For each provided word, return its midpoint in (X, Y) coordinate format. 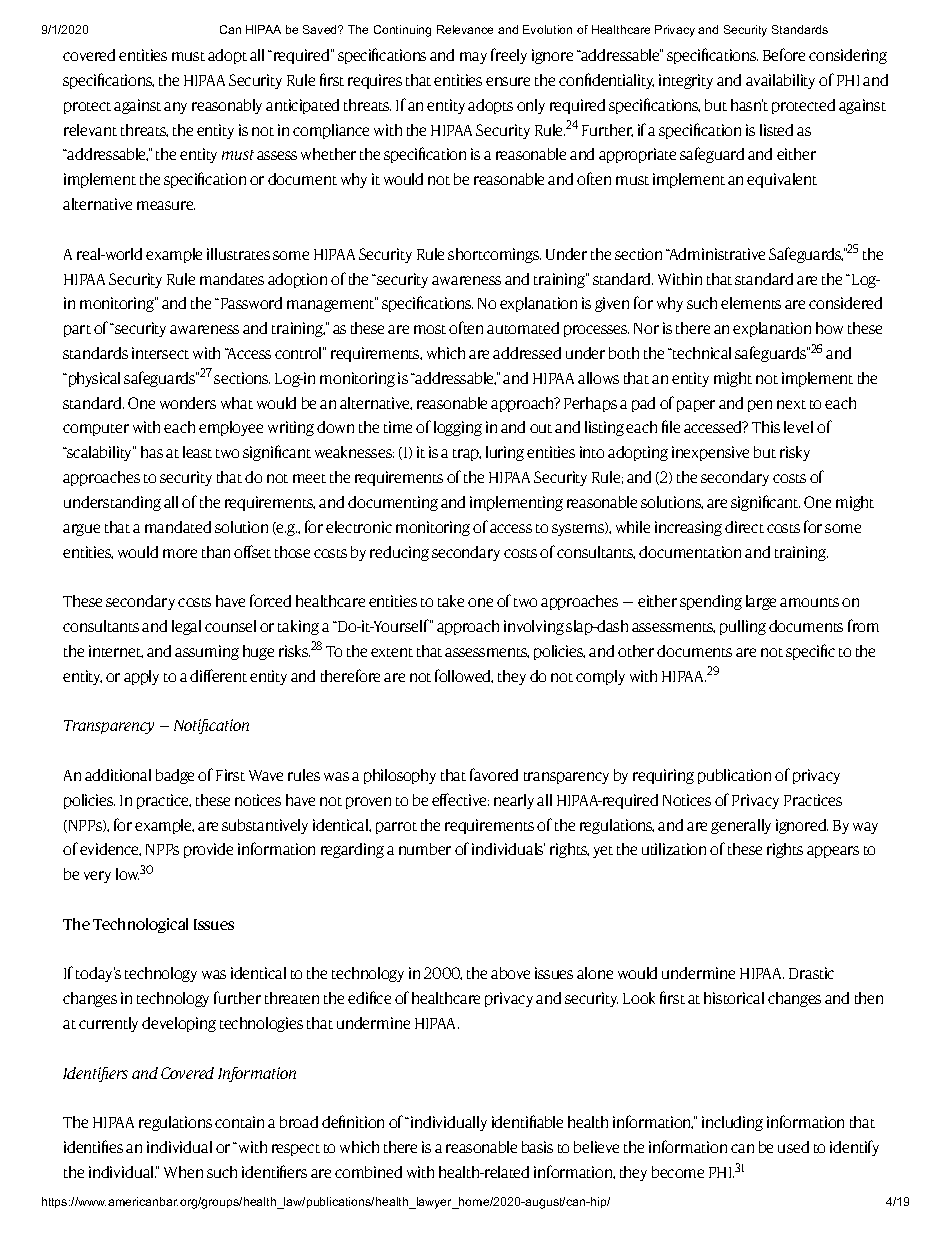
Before (784, 54)
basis (537, 1147)
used (793, 1147)
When (183, 1172)
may (473, 58)
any (175, 108)
